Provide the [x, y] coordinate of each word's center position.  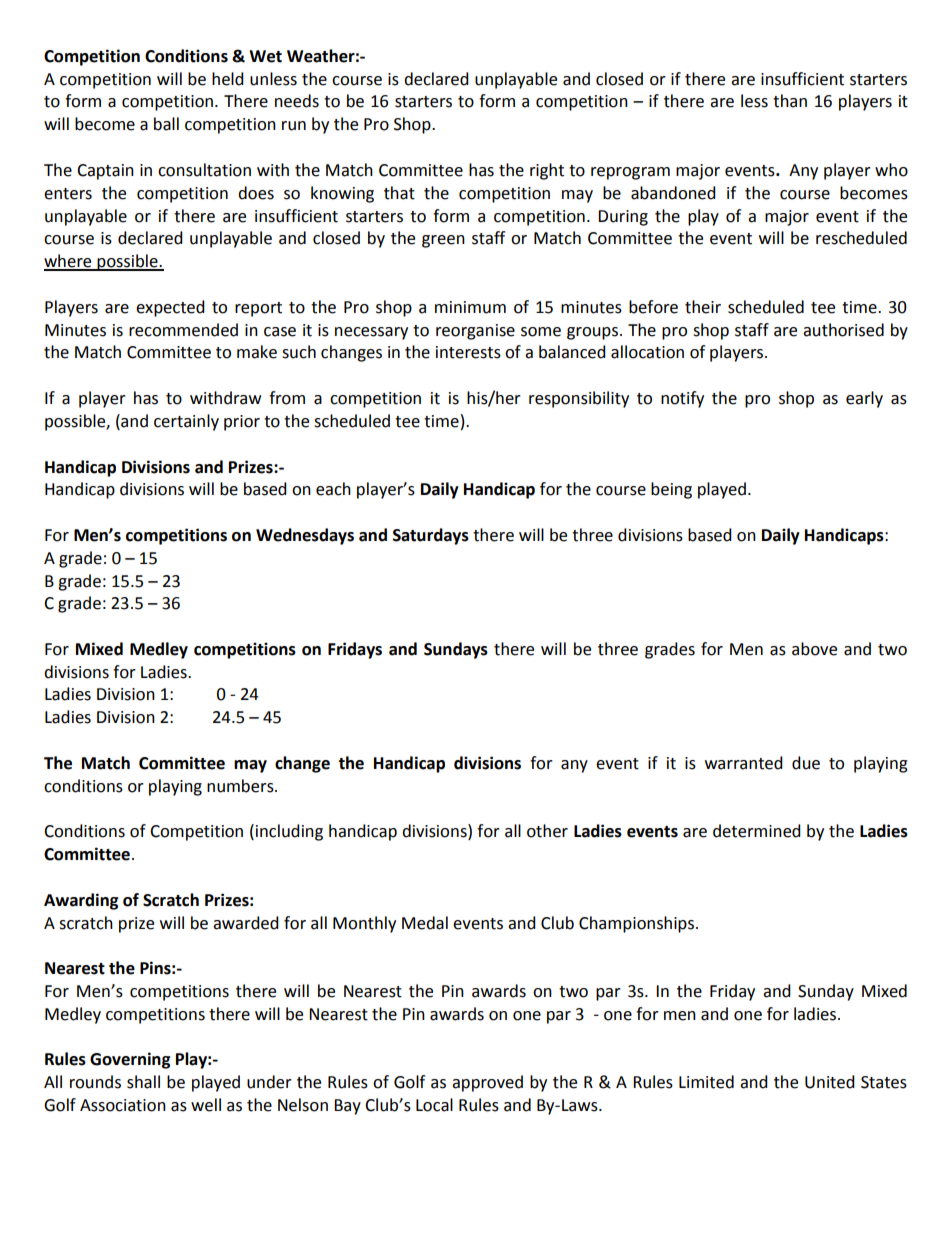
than [790, 101]
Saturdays [431, 536]
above [814, 649]
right [547, 171]
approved [487, 1083]
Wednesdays [305, 536]
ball [166, 124]
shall [143, 1082]
